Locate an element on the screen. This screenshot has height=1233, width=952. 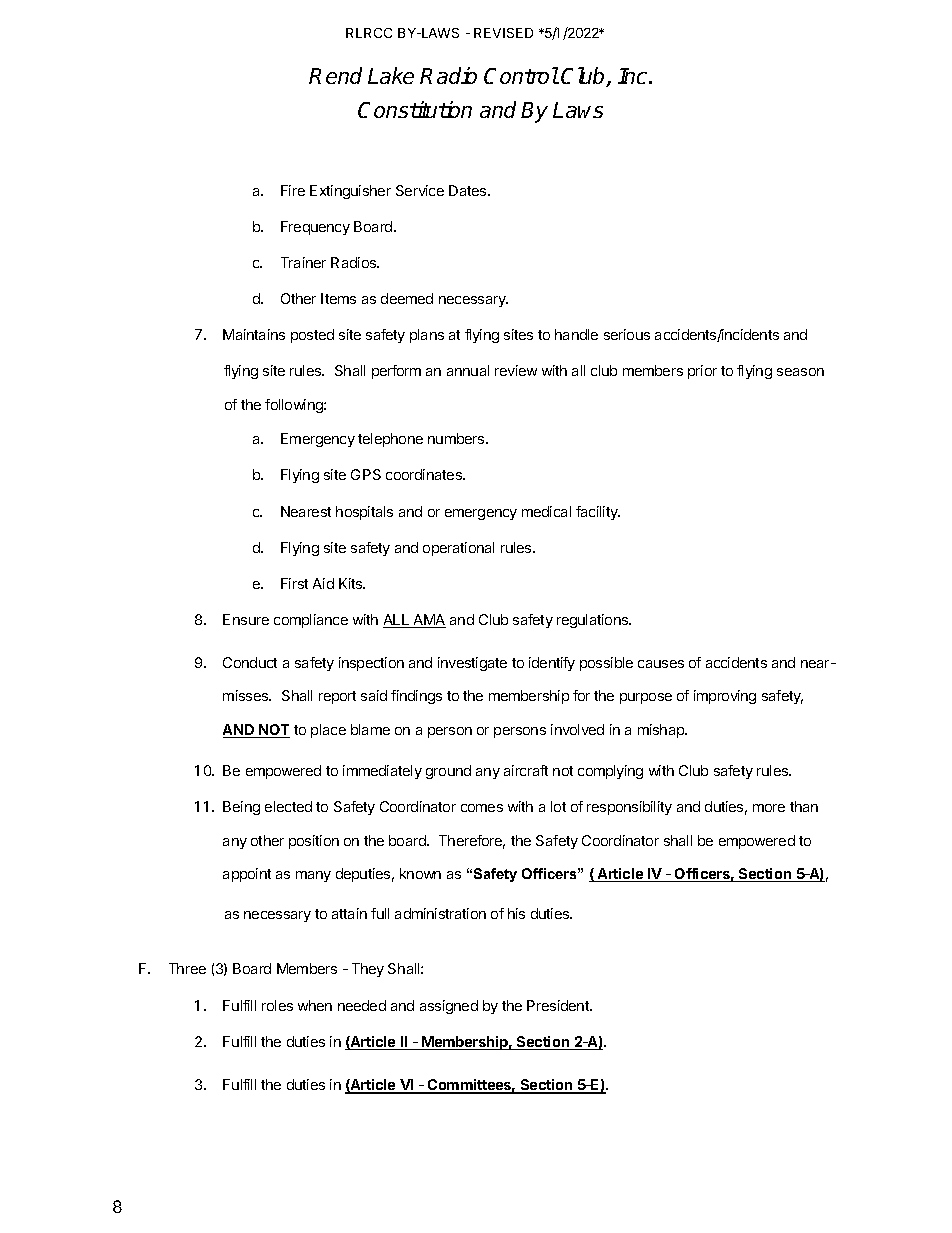
REVISED is located at coordinates (503, 33).
